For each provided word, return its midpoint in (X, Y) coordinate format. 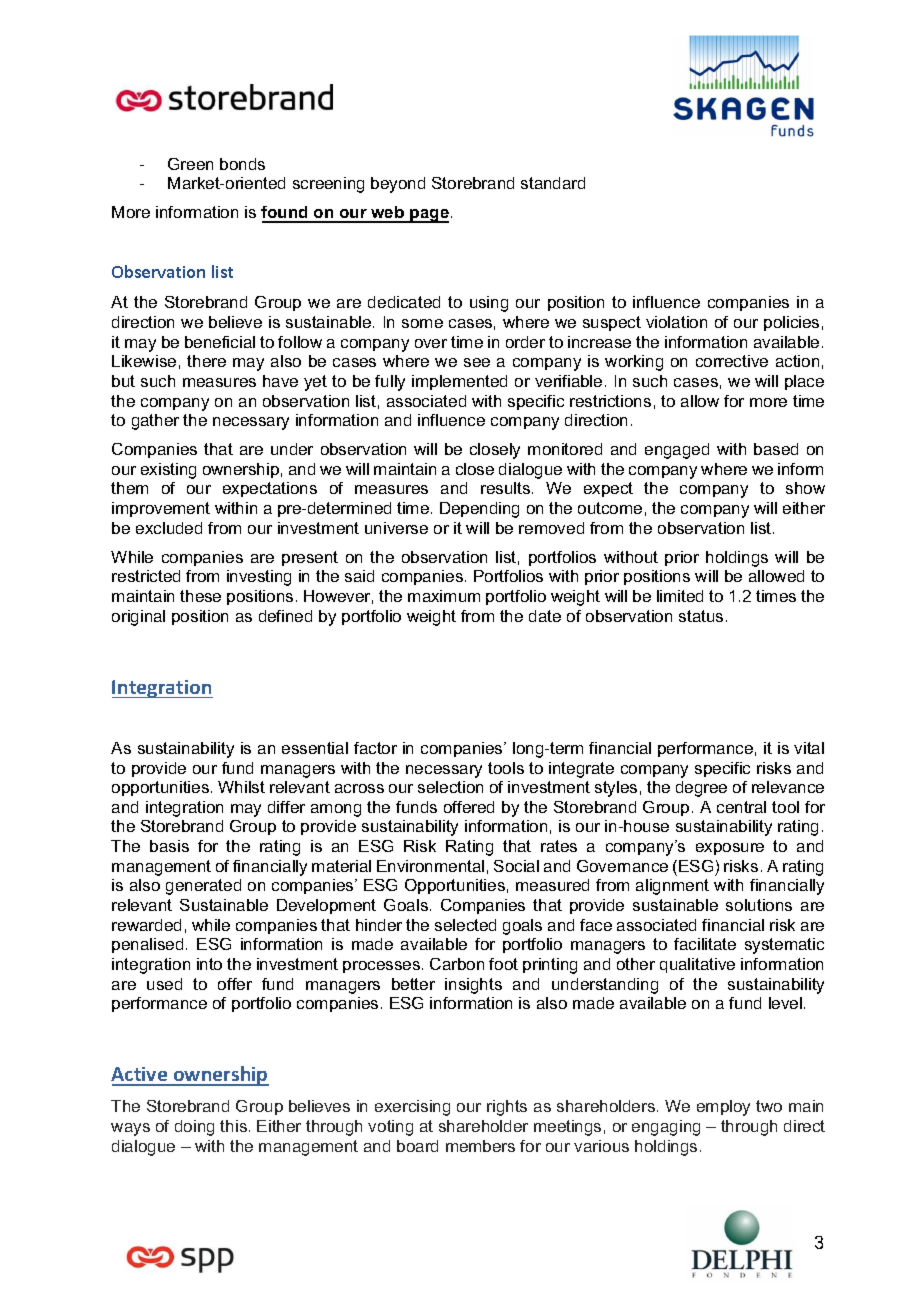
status (701, 616)
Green (190, 164)
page (429, 216)
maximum (444, 596)
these (200, 596)
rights (507, 1108)
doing (194, 1128)
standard (553, 183)
